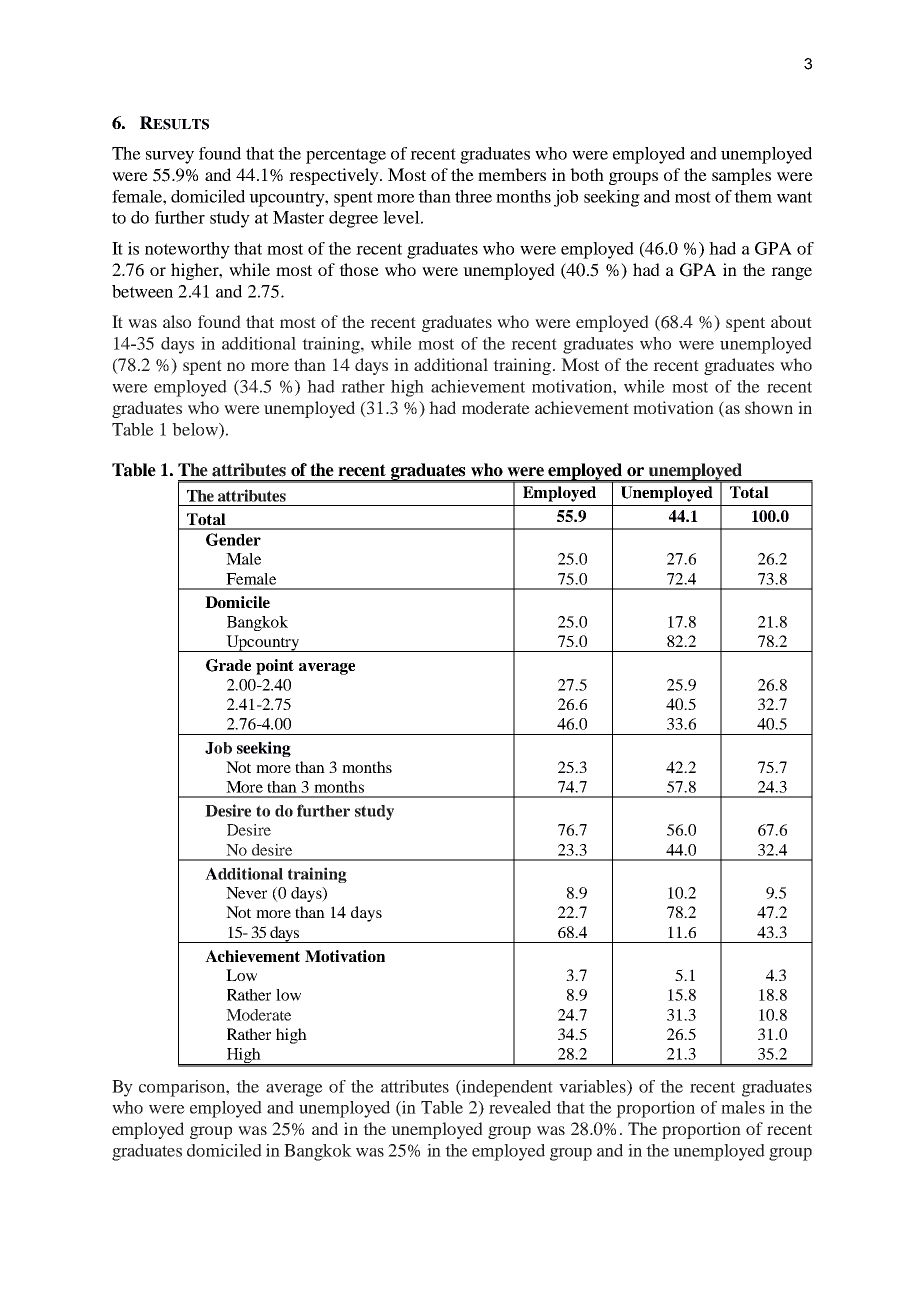 The image size is (924, 1308). Describe the element at coordinates (233, 539) in the page. I see `Gender` at that location.
